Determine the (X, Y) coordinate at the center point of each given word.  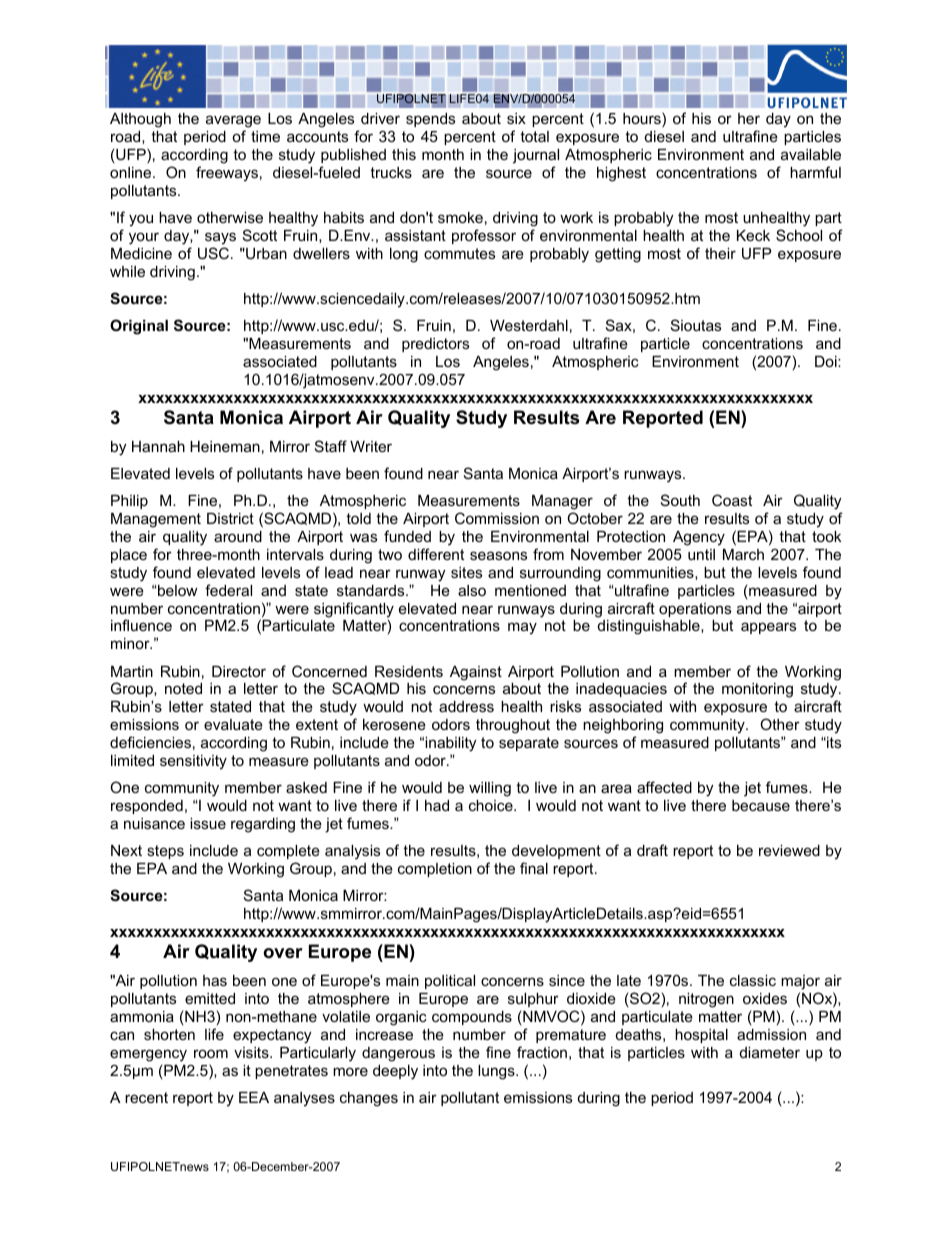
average (233, 121)
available (811, 154)
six (516, 118)
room (211, 1053)
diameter (770, 1052)
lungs (497, 1072)
